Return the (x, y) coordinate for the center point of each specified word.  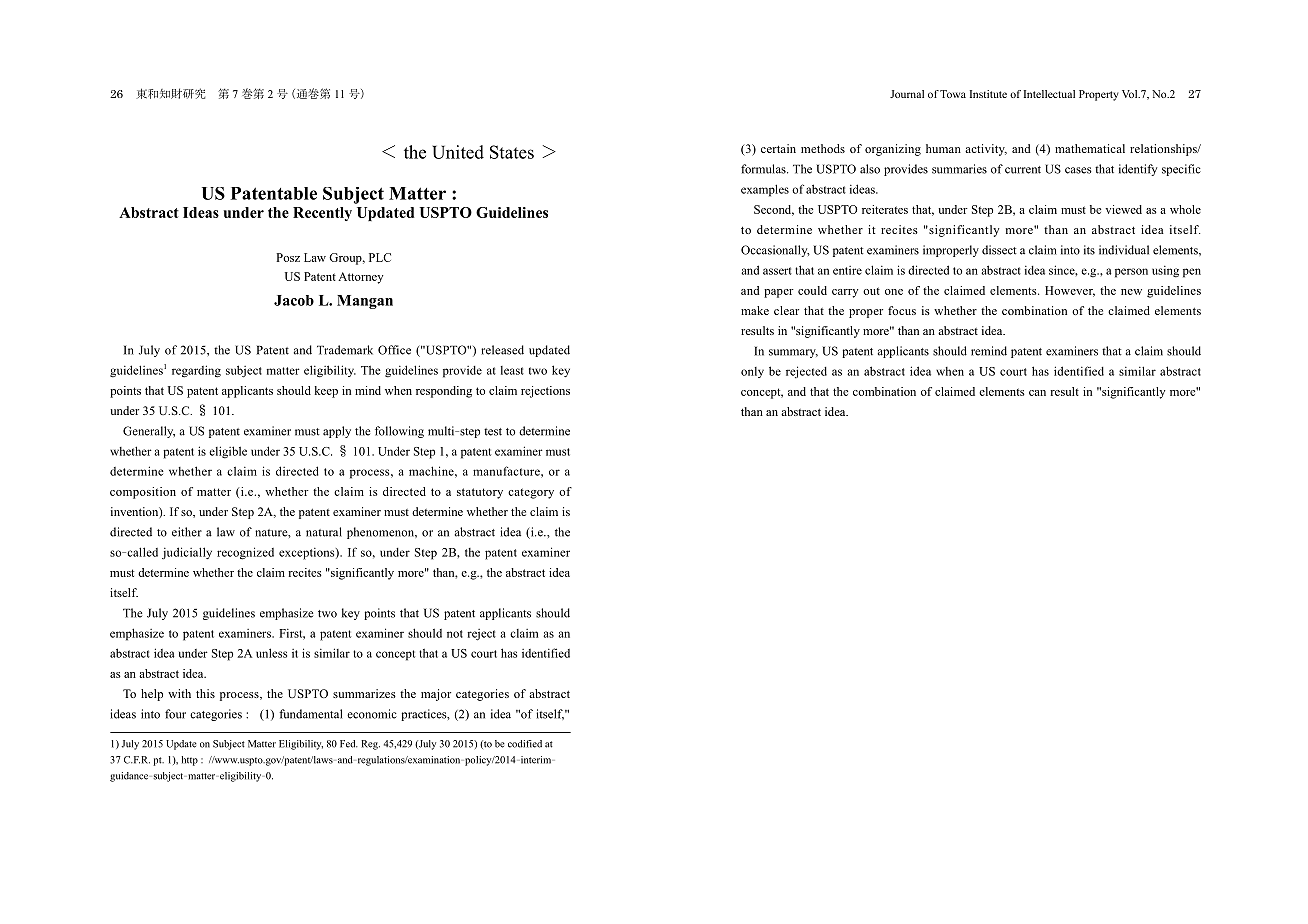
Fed (349, 744)
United (458, 152)
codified (525, 744)
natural (324, 532)
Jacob (294, 300)
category (531, 493)
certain (778, 148)
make (755, 310)
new (1131, 292)
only (752, 372)
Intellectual (1049, 94)
